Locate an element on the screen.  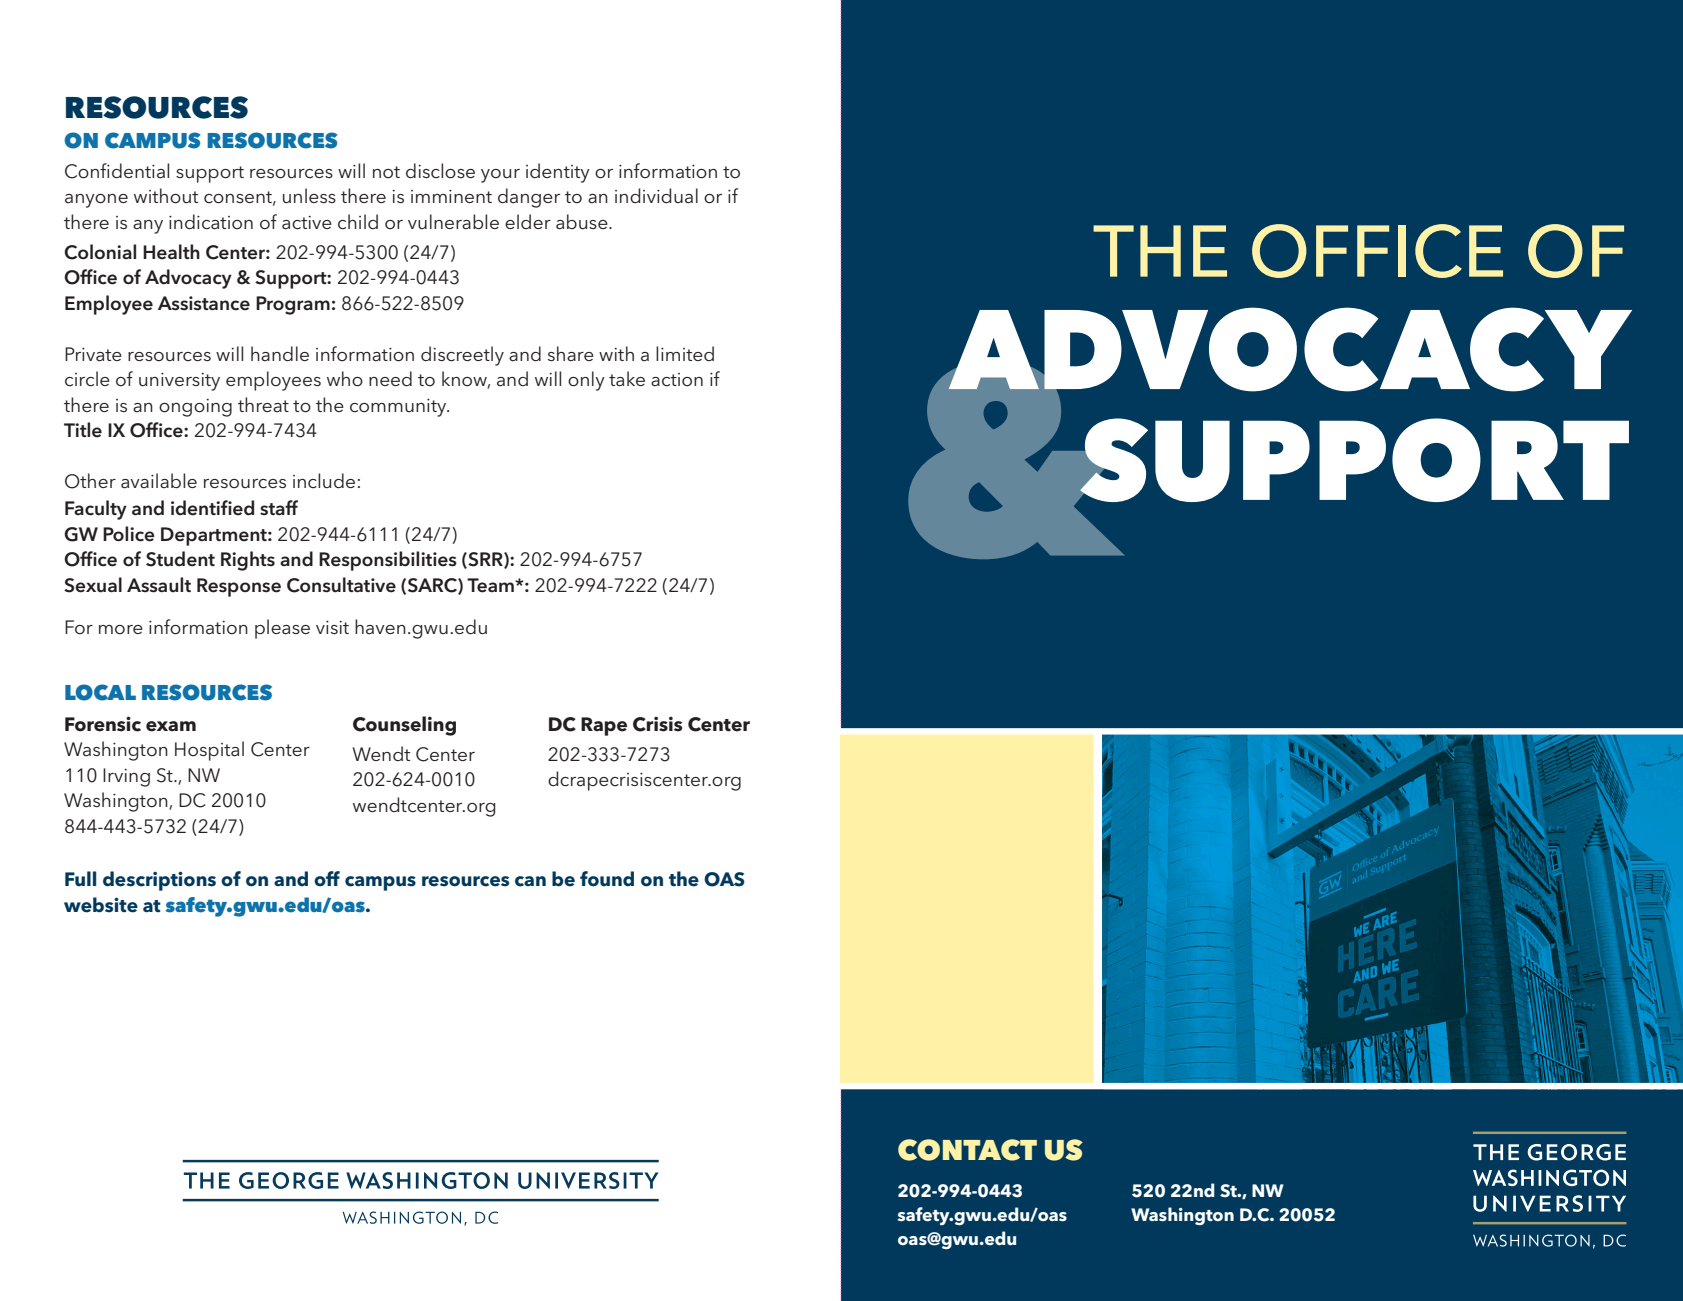
Team is located at coordinates (491, 585).
